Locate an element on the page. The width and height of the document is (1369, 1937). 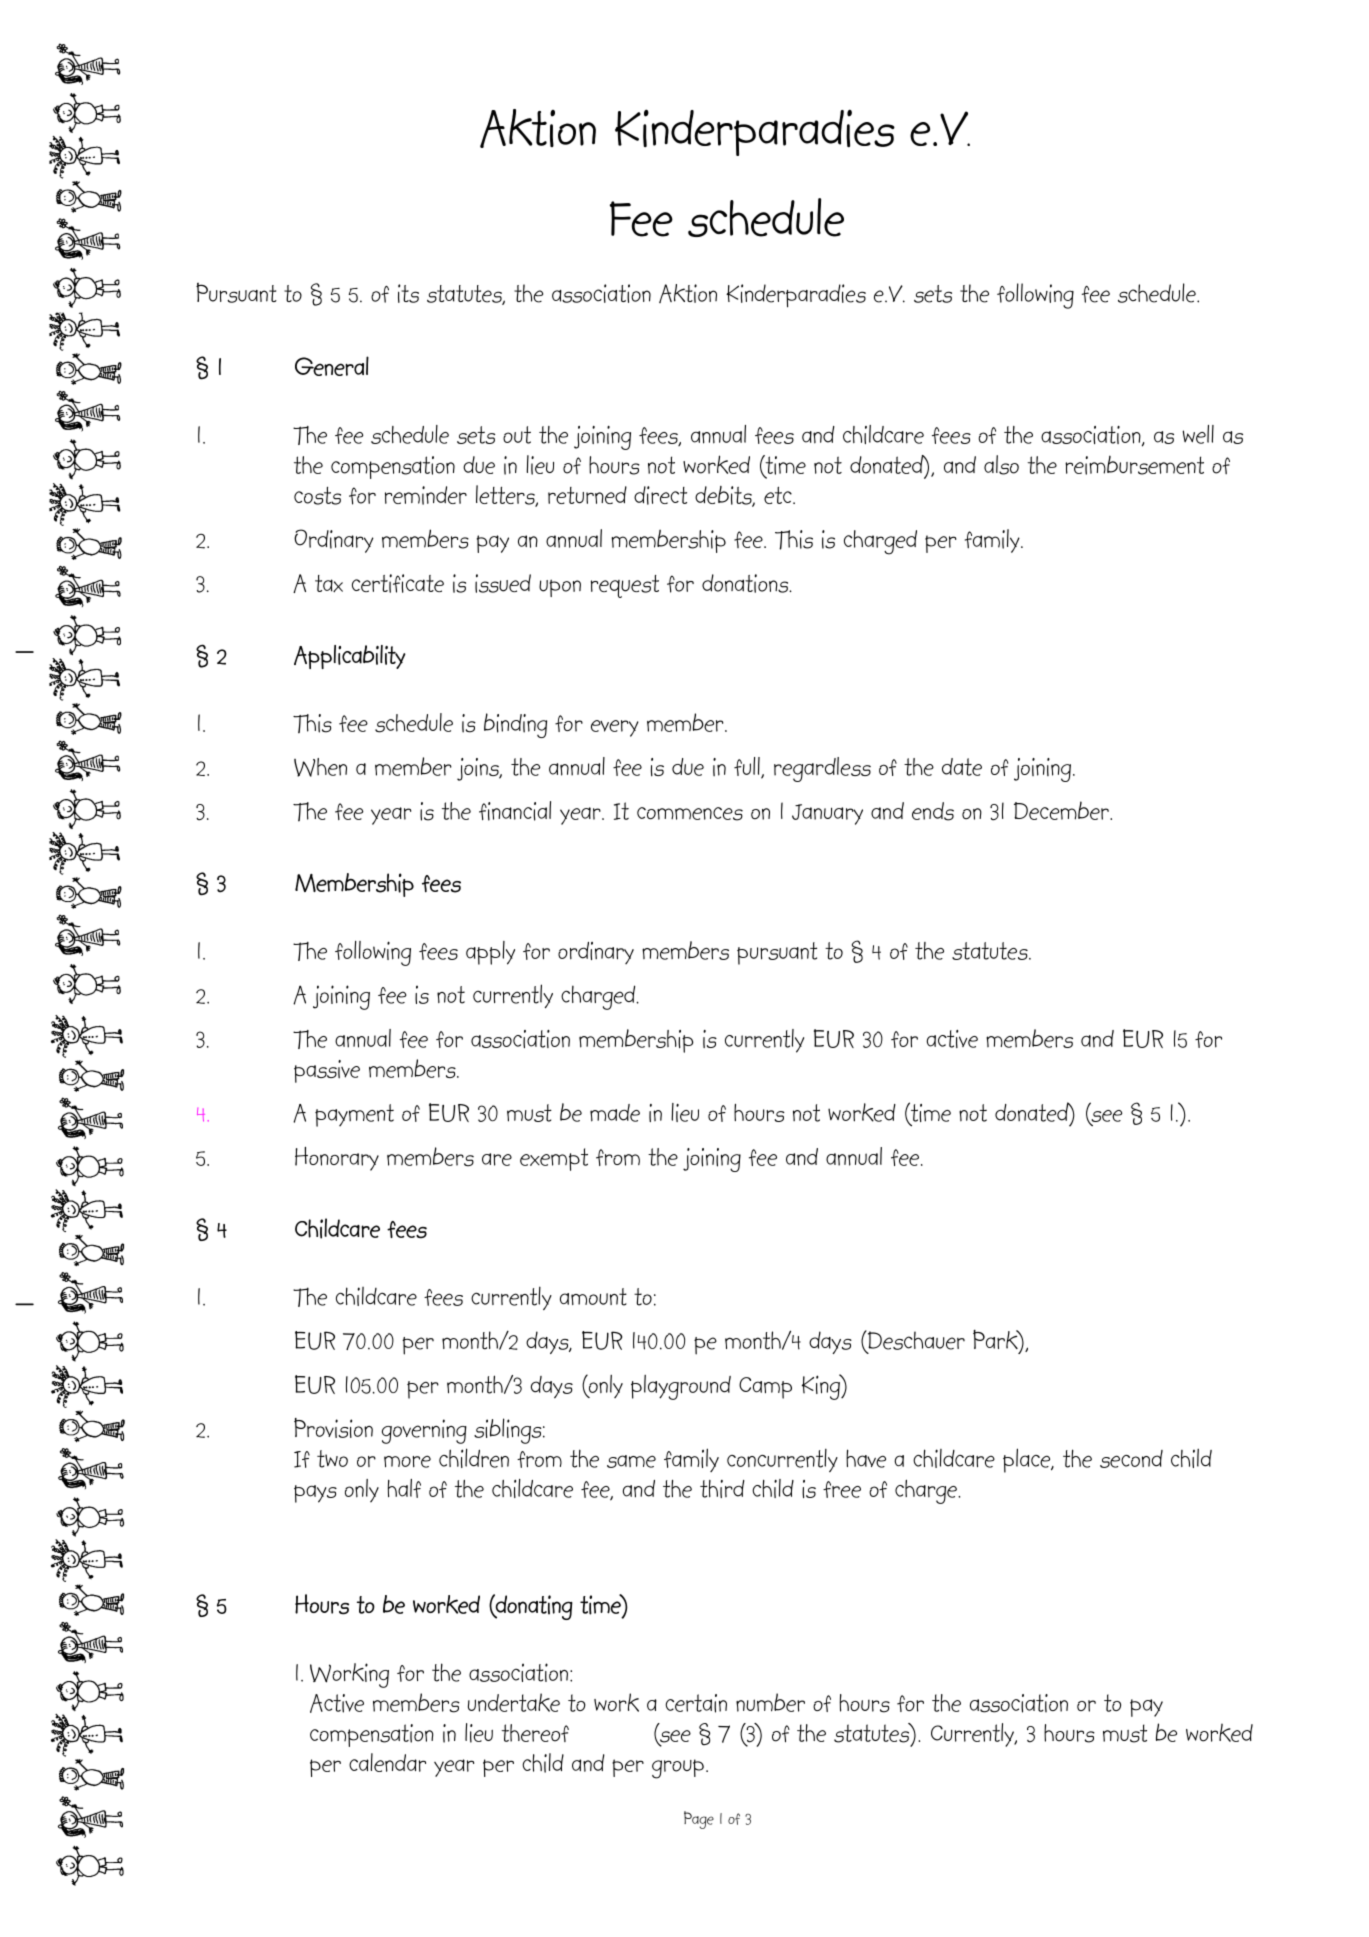
reimbursement is located at coordinates (1134, 465).
